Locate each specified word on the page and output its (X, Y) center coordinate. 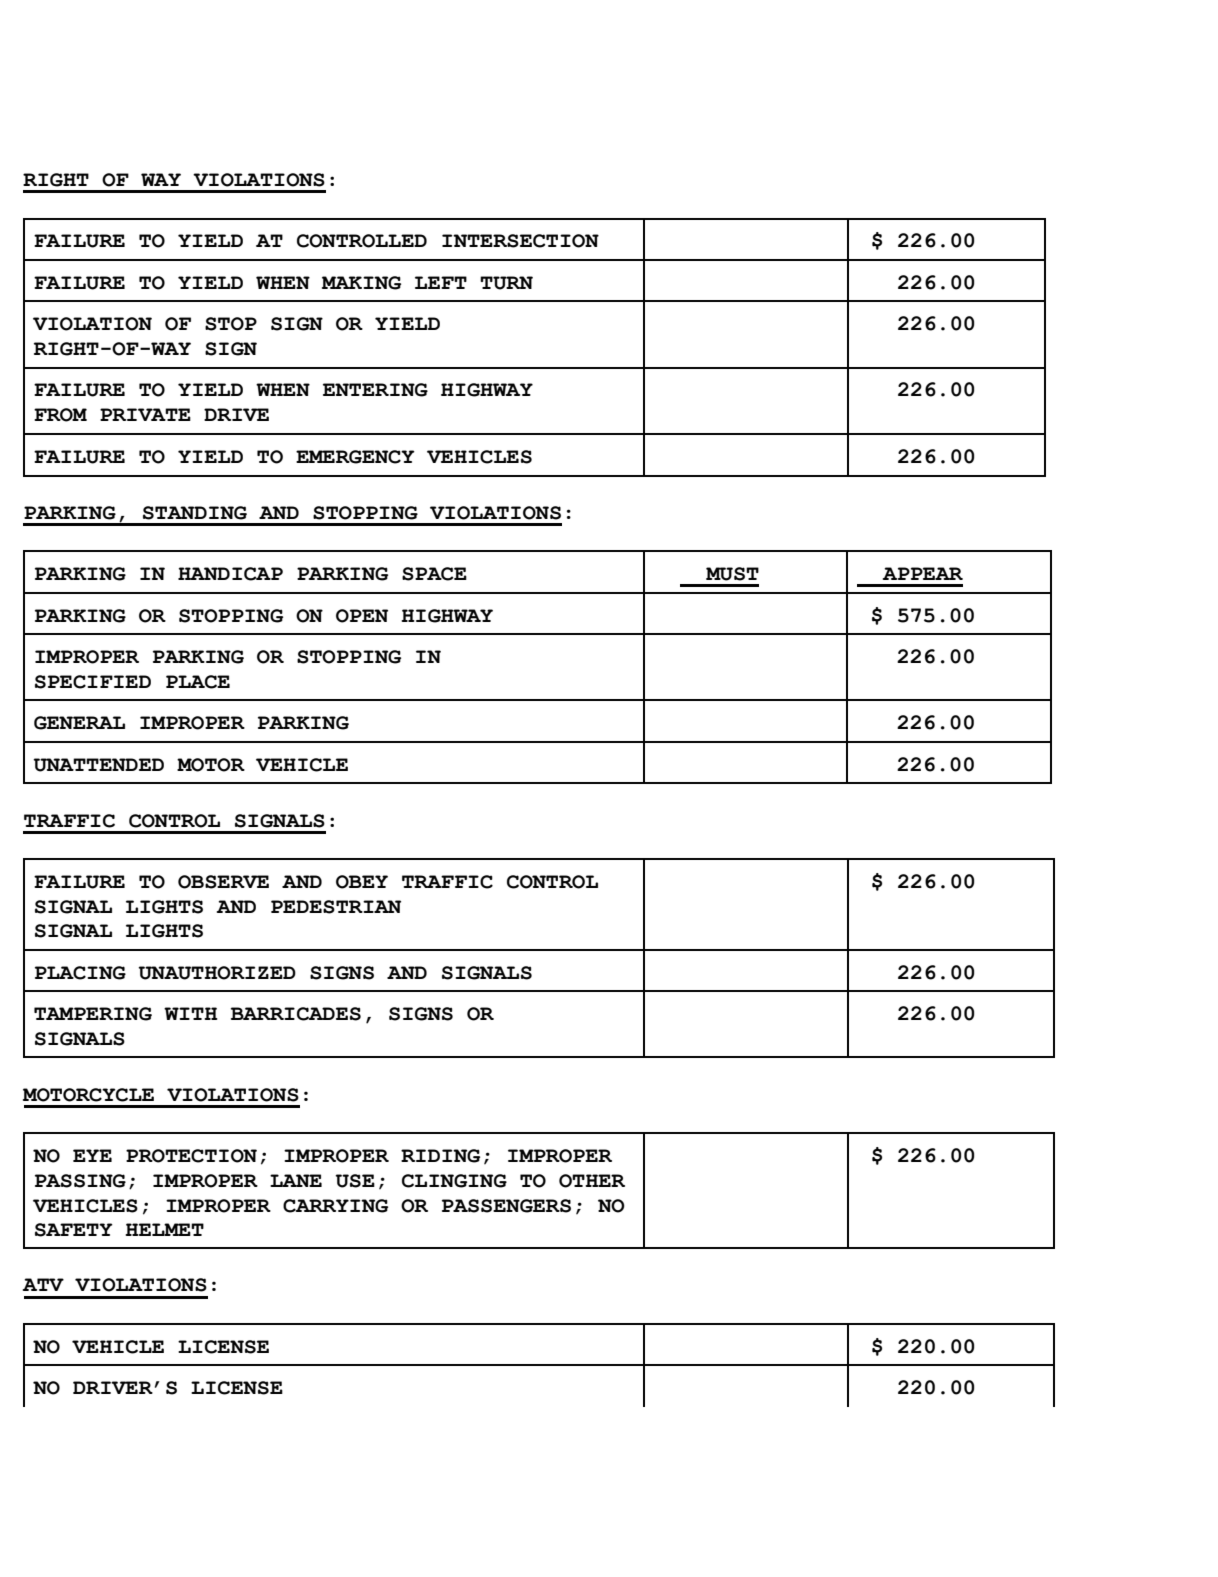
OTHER (592, 1181)
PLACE (198, 682)
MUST (732, 574)
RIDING (440, 1156)
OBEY (362, 882)
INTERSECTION (520, 241)
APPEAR (923, 573)
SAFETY (74, 1230)
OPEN (362, 616)
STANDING (195, 513)
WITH (191, 1013)
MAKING (361, 283)
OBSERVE (223, 882)
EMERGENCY (355, 457)
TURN (506, 283)
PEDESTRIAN (336, 907)
